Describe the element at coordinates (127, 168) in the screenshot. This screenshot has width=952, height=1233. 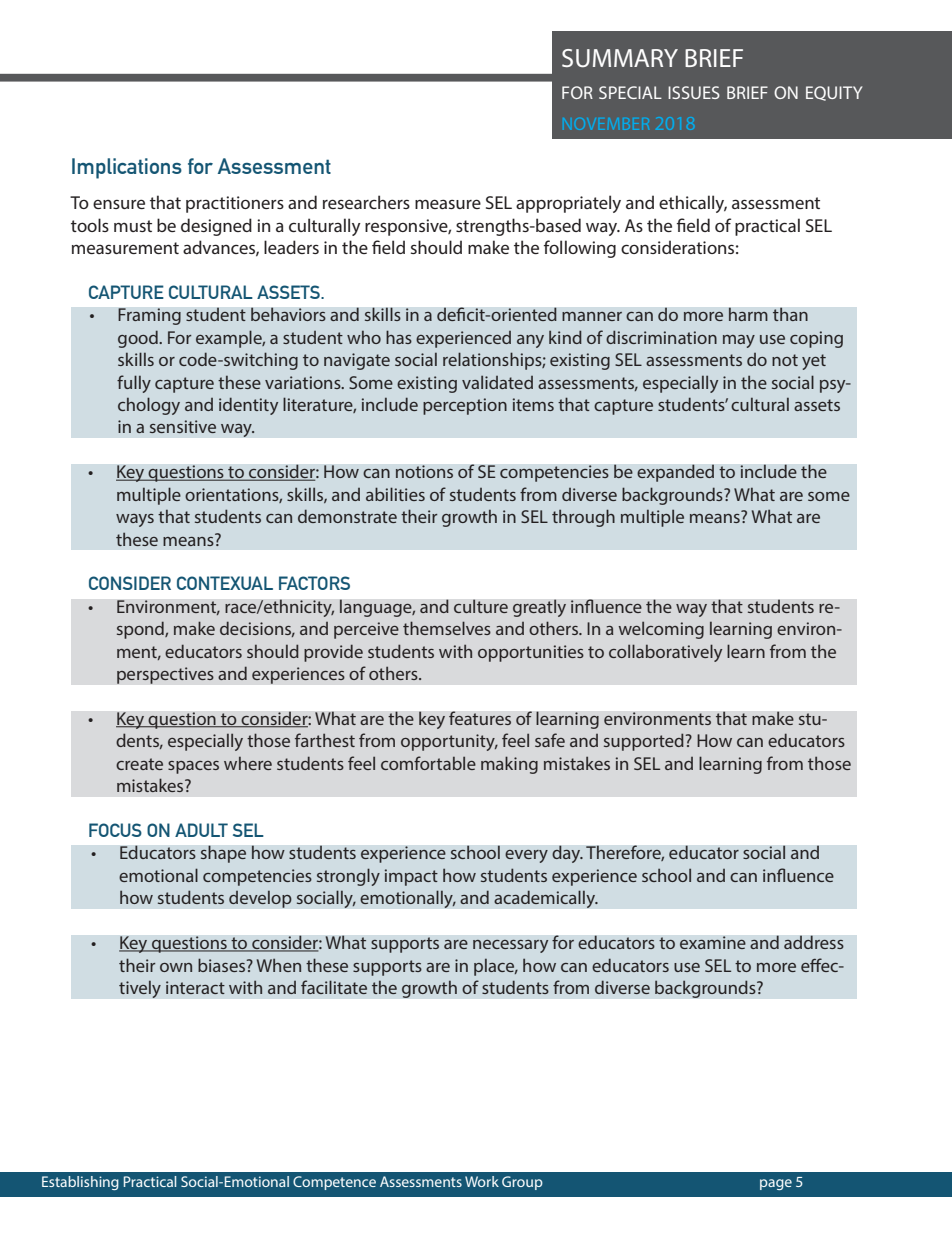
I see `Implications` at that location.
